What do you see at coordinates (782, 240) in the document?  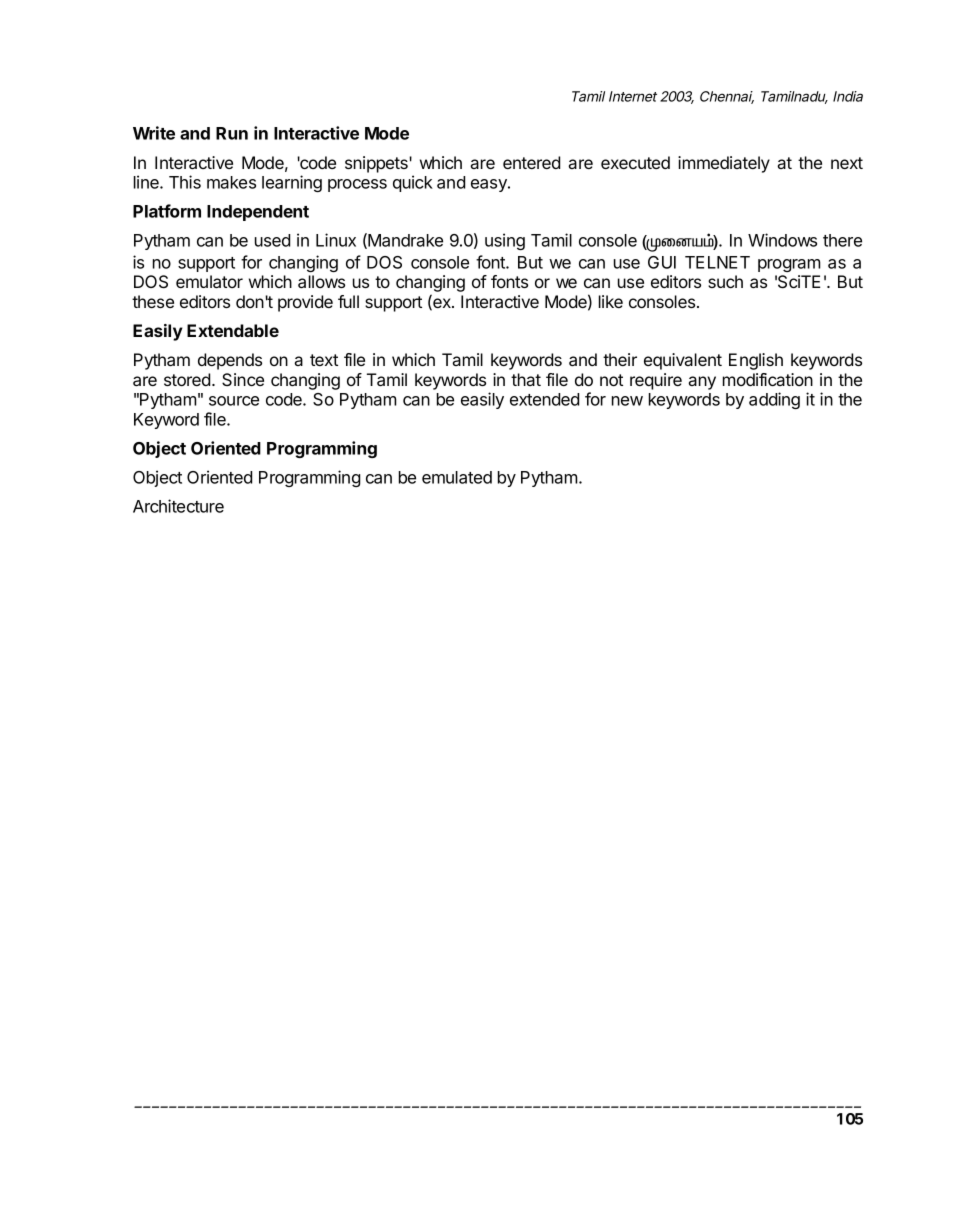 I see `Windows` at bounding box center [782, 240].
